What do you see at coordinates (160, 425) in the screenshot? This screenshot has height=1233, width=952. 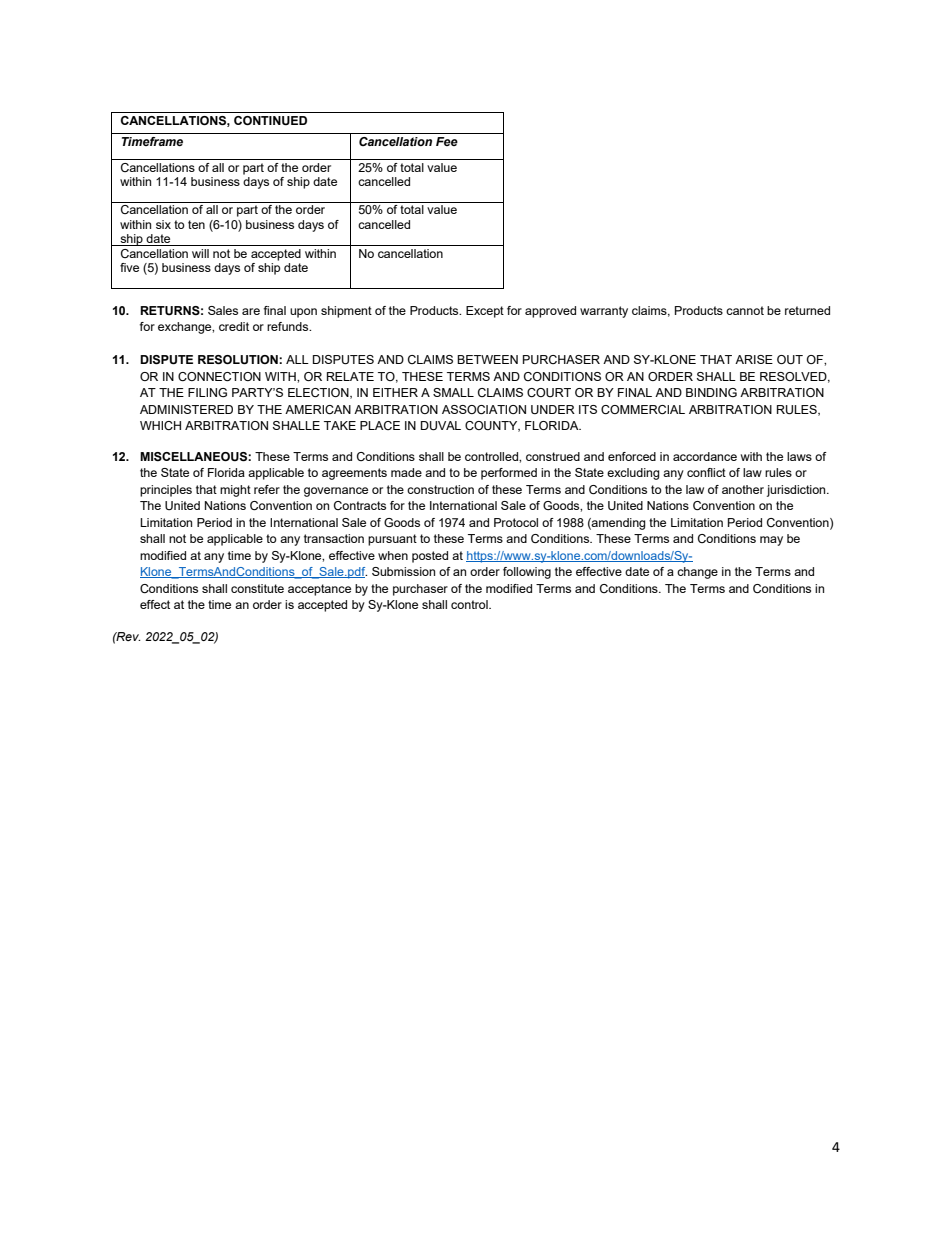 I see `WHICH` at bounding box center [160, 425].
